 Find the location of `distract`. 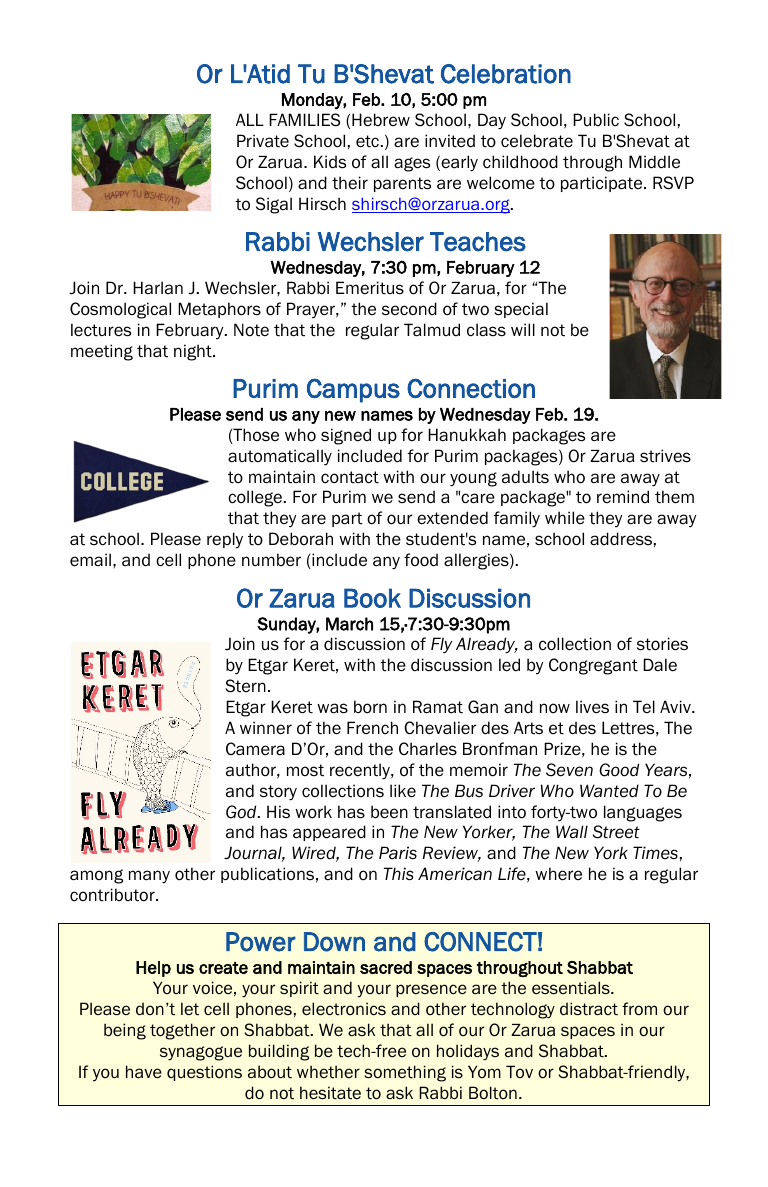

distract is located at coordinates (589, 1009).
